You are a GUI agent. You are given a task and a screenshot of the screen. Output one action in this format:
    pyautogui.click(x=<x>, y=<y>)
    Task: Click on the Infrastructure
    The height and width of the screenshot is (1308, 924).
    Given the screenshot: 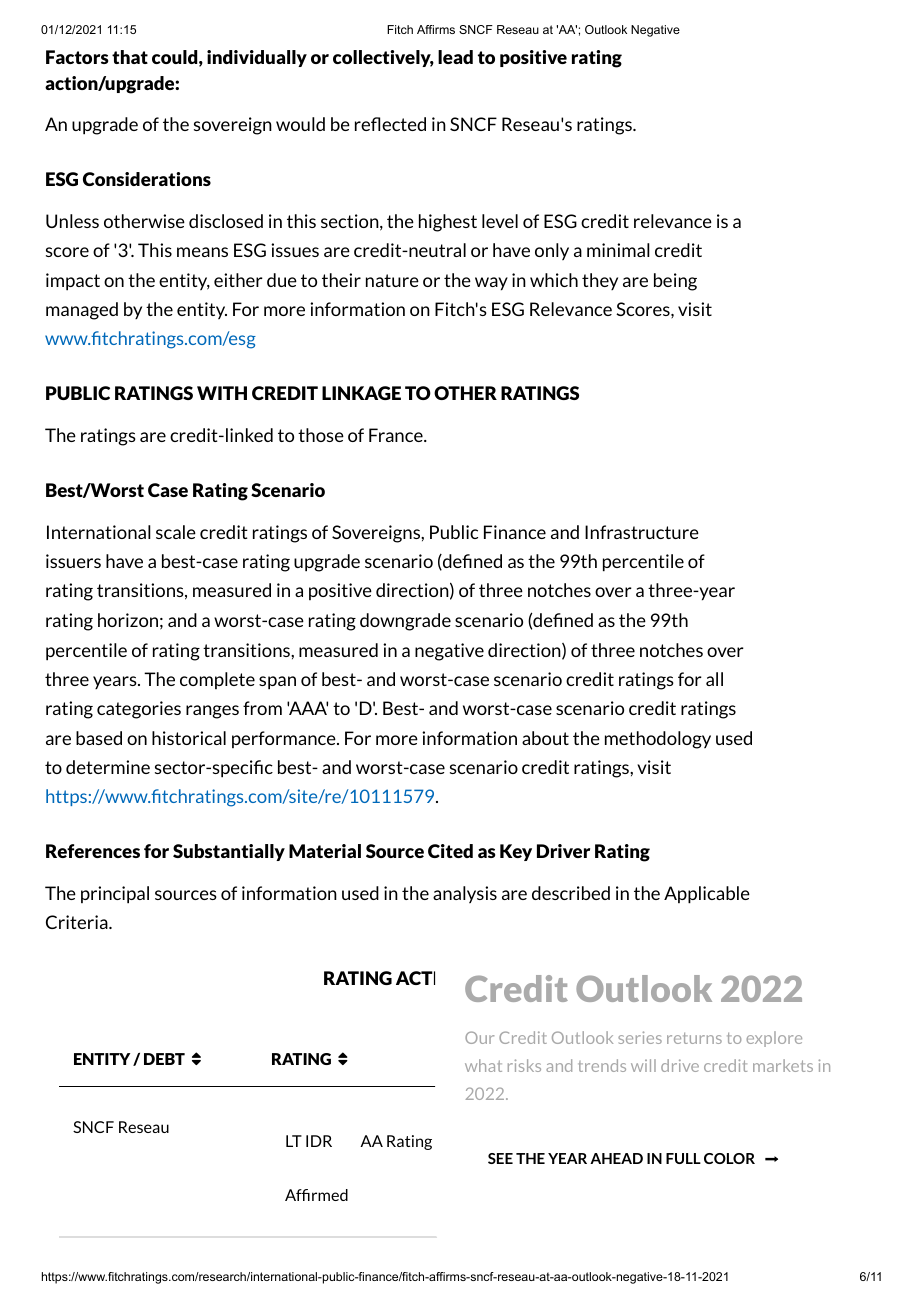 What is the action you would take?
    pyautogui.click(x=642, y=532)
